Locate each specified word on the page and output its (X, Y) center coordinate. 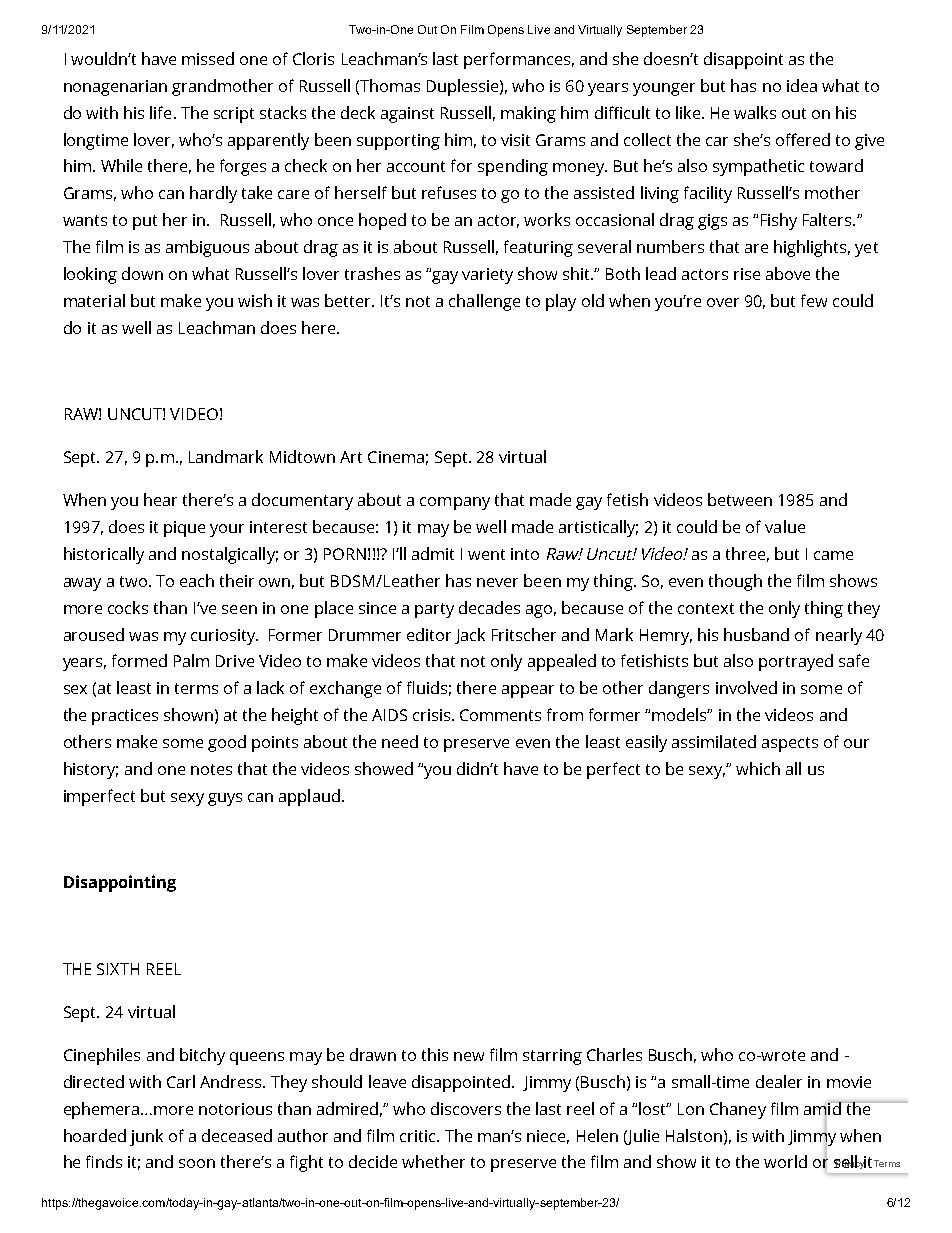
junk (146, 1137)
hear (160, 499)
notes (211, 769)
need (400, 741)
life (160, 112)
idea (802, 85)
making (528, 114)
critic (419, 1136)
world (785, 1161)
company (455, 503)
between (740, 499)
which (758, 768)
